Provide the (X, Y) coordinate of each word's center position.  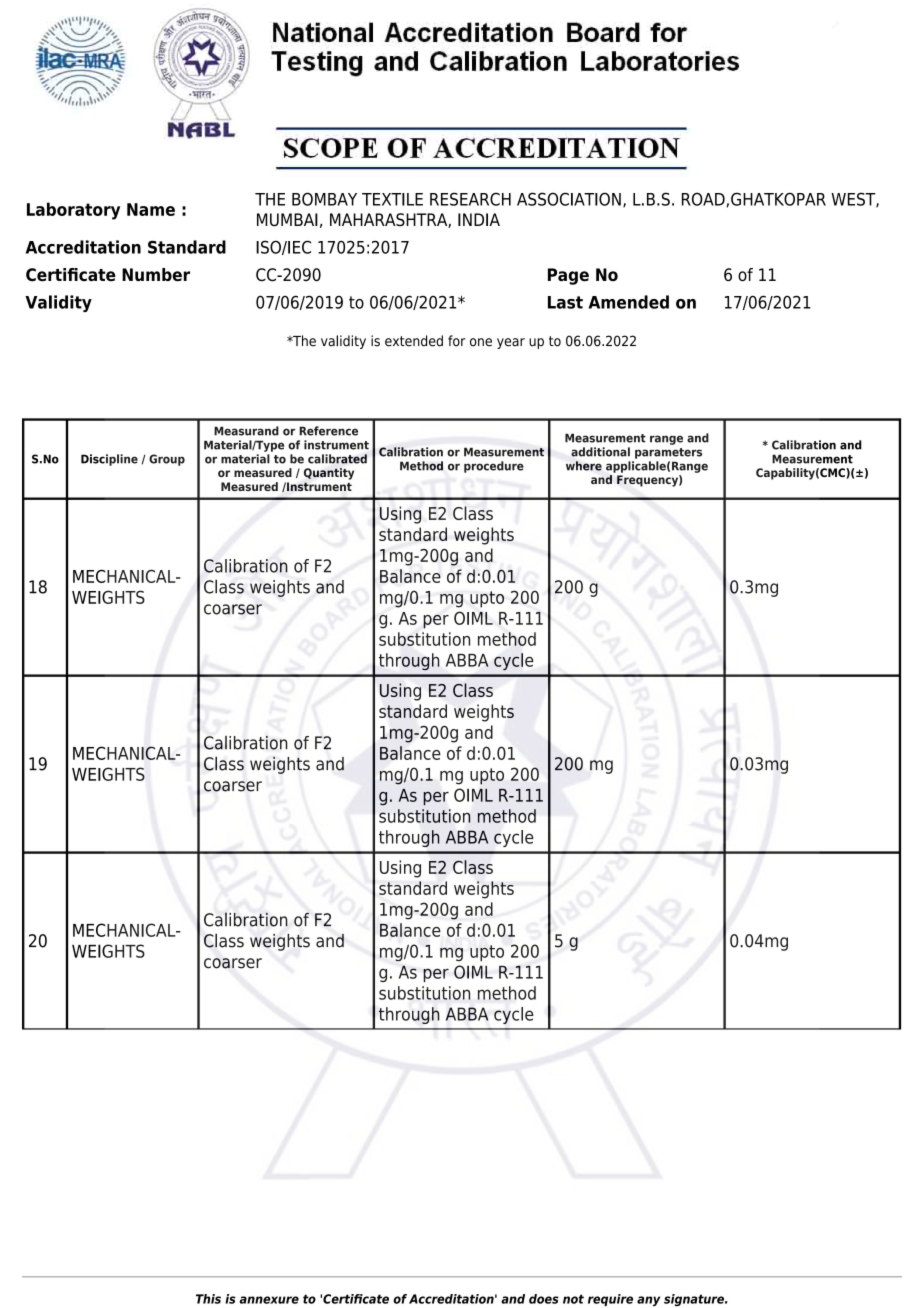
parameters (668, 453)
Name (151, 209)
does (544, 1299)
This (208, 1299)
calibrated (337, 459)
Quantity (329, 474)
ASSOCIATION (569, 199)
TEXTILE (392, 199)
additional (600, 452)
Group (167, 460)
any (648, 1301)
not (573, 1299)
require (610, 1300)
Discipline (109, 460)
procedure (494, 467)
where (584, 466)
